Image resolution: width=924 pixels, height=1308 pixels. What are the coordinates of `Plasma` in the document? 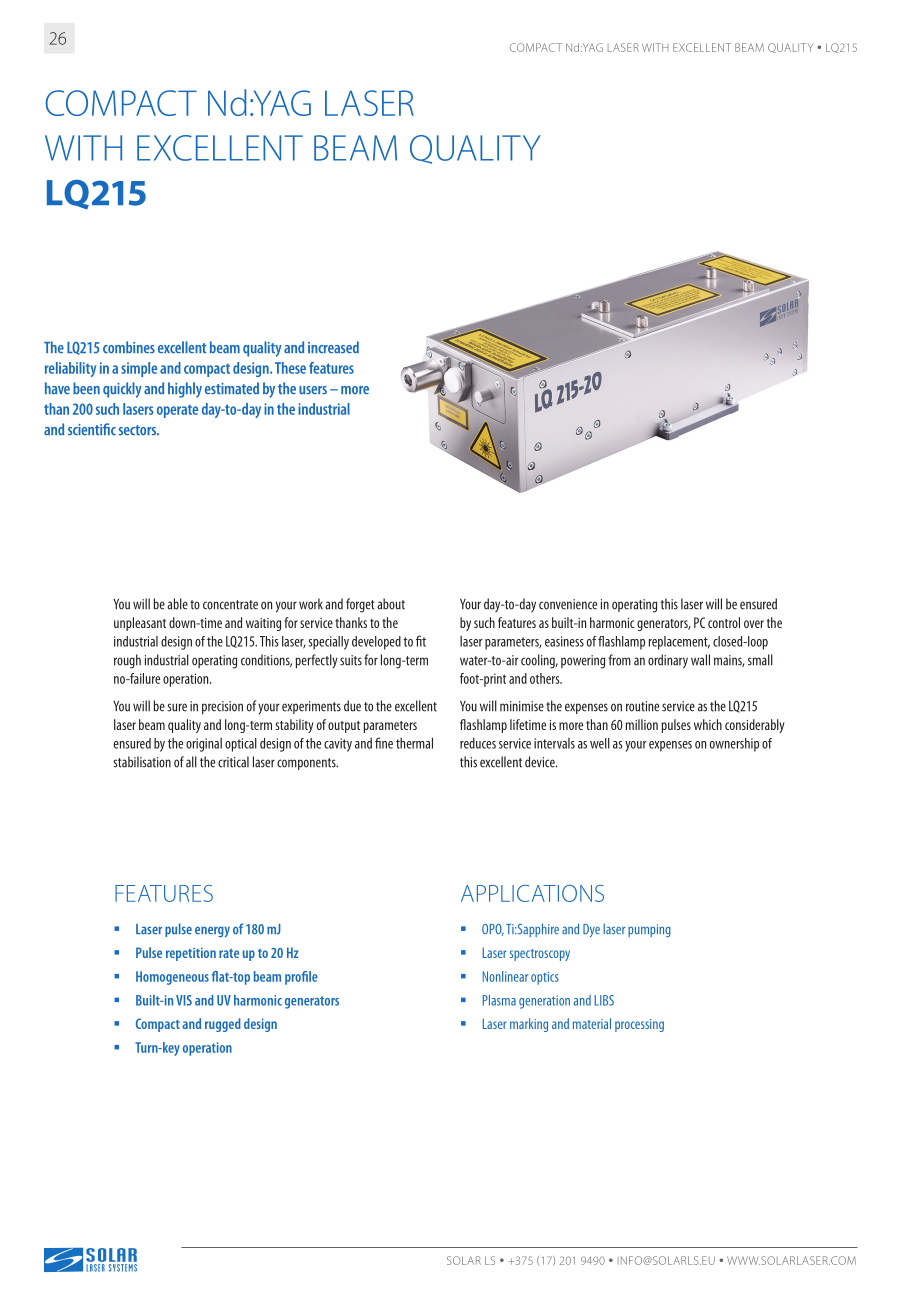 It's located at (499, 1000).
